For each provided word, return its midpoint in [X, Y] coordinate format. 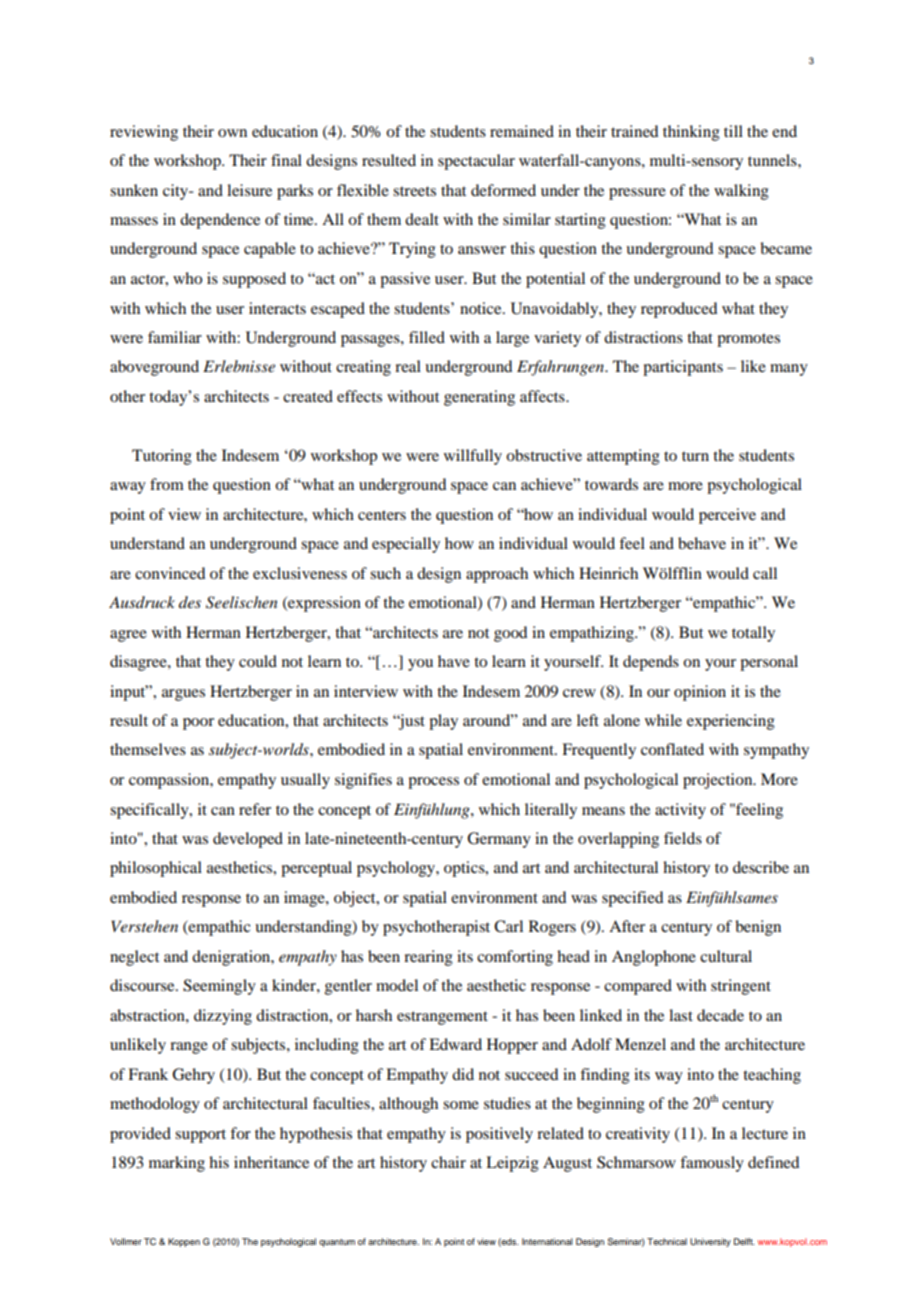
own [232, 133]
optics [465, 869]
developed [248, 840]
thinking [691, 133]
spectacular [476, 162]
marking [177, 1164]
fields [683, 838]
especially [406, 545]
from [167, 484]
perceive [727, 516]
